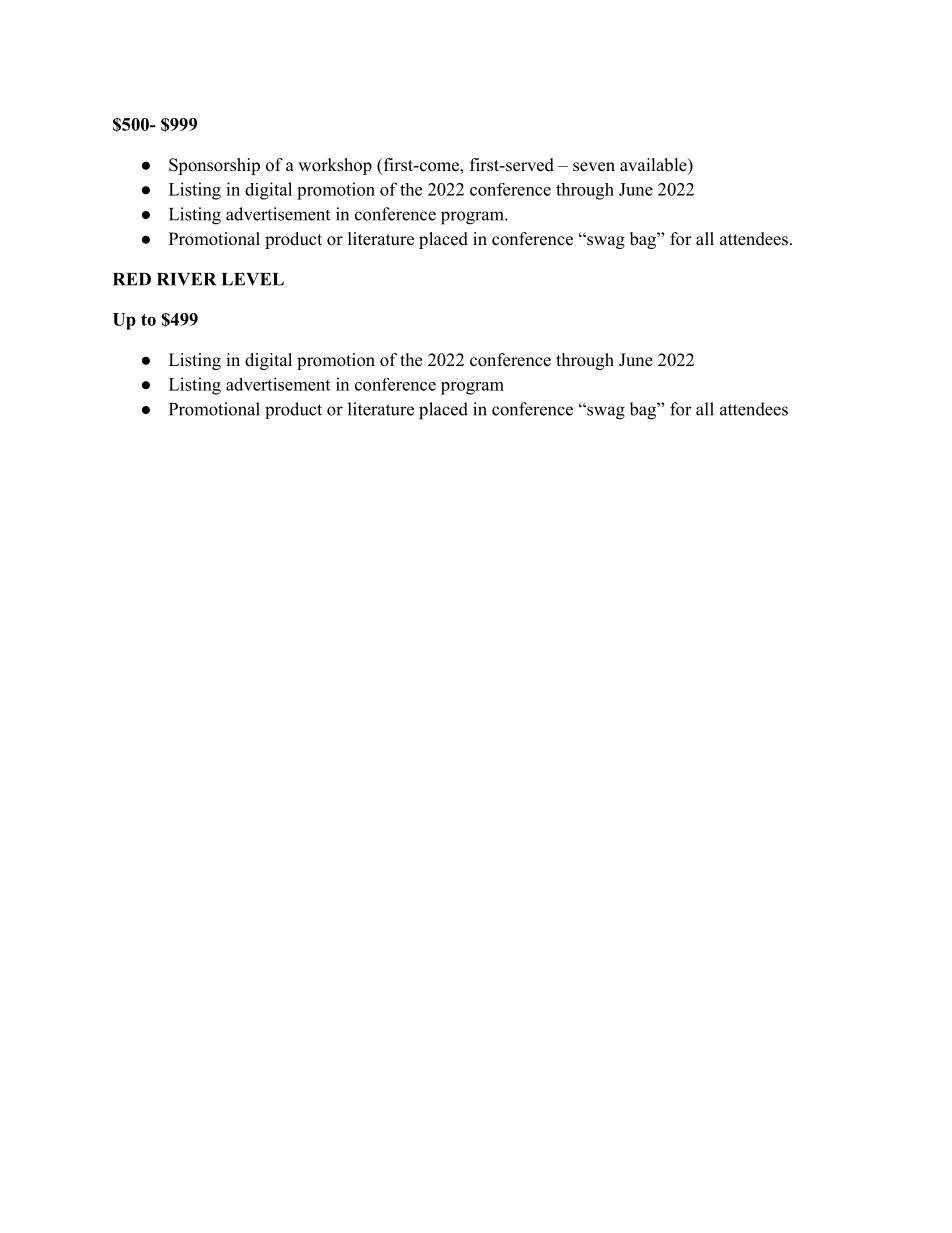 This image has height=1233, width=952. What do you see at coordinates (214, 166) in the image?
I see `Sponsorship` at bounding box center [214, 166].
